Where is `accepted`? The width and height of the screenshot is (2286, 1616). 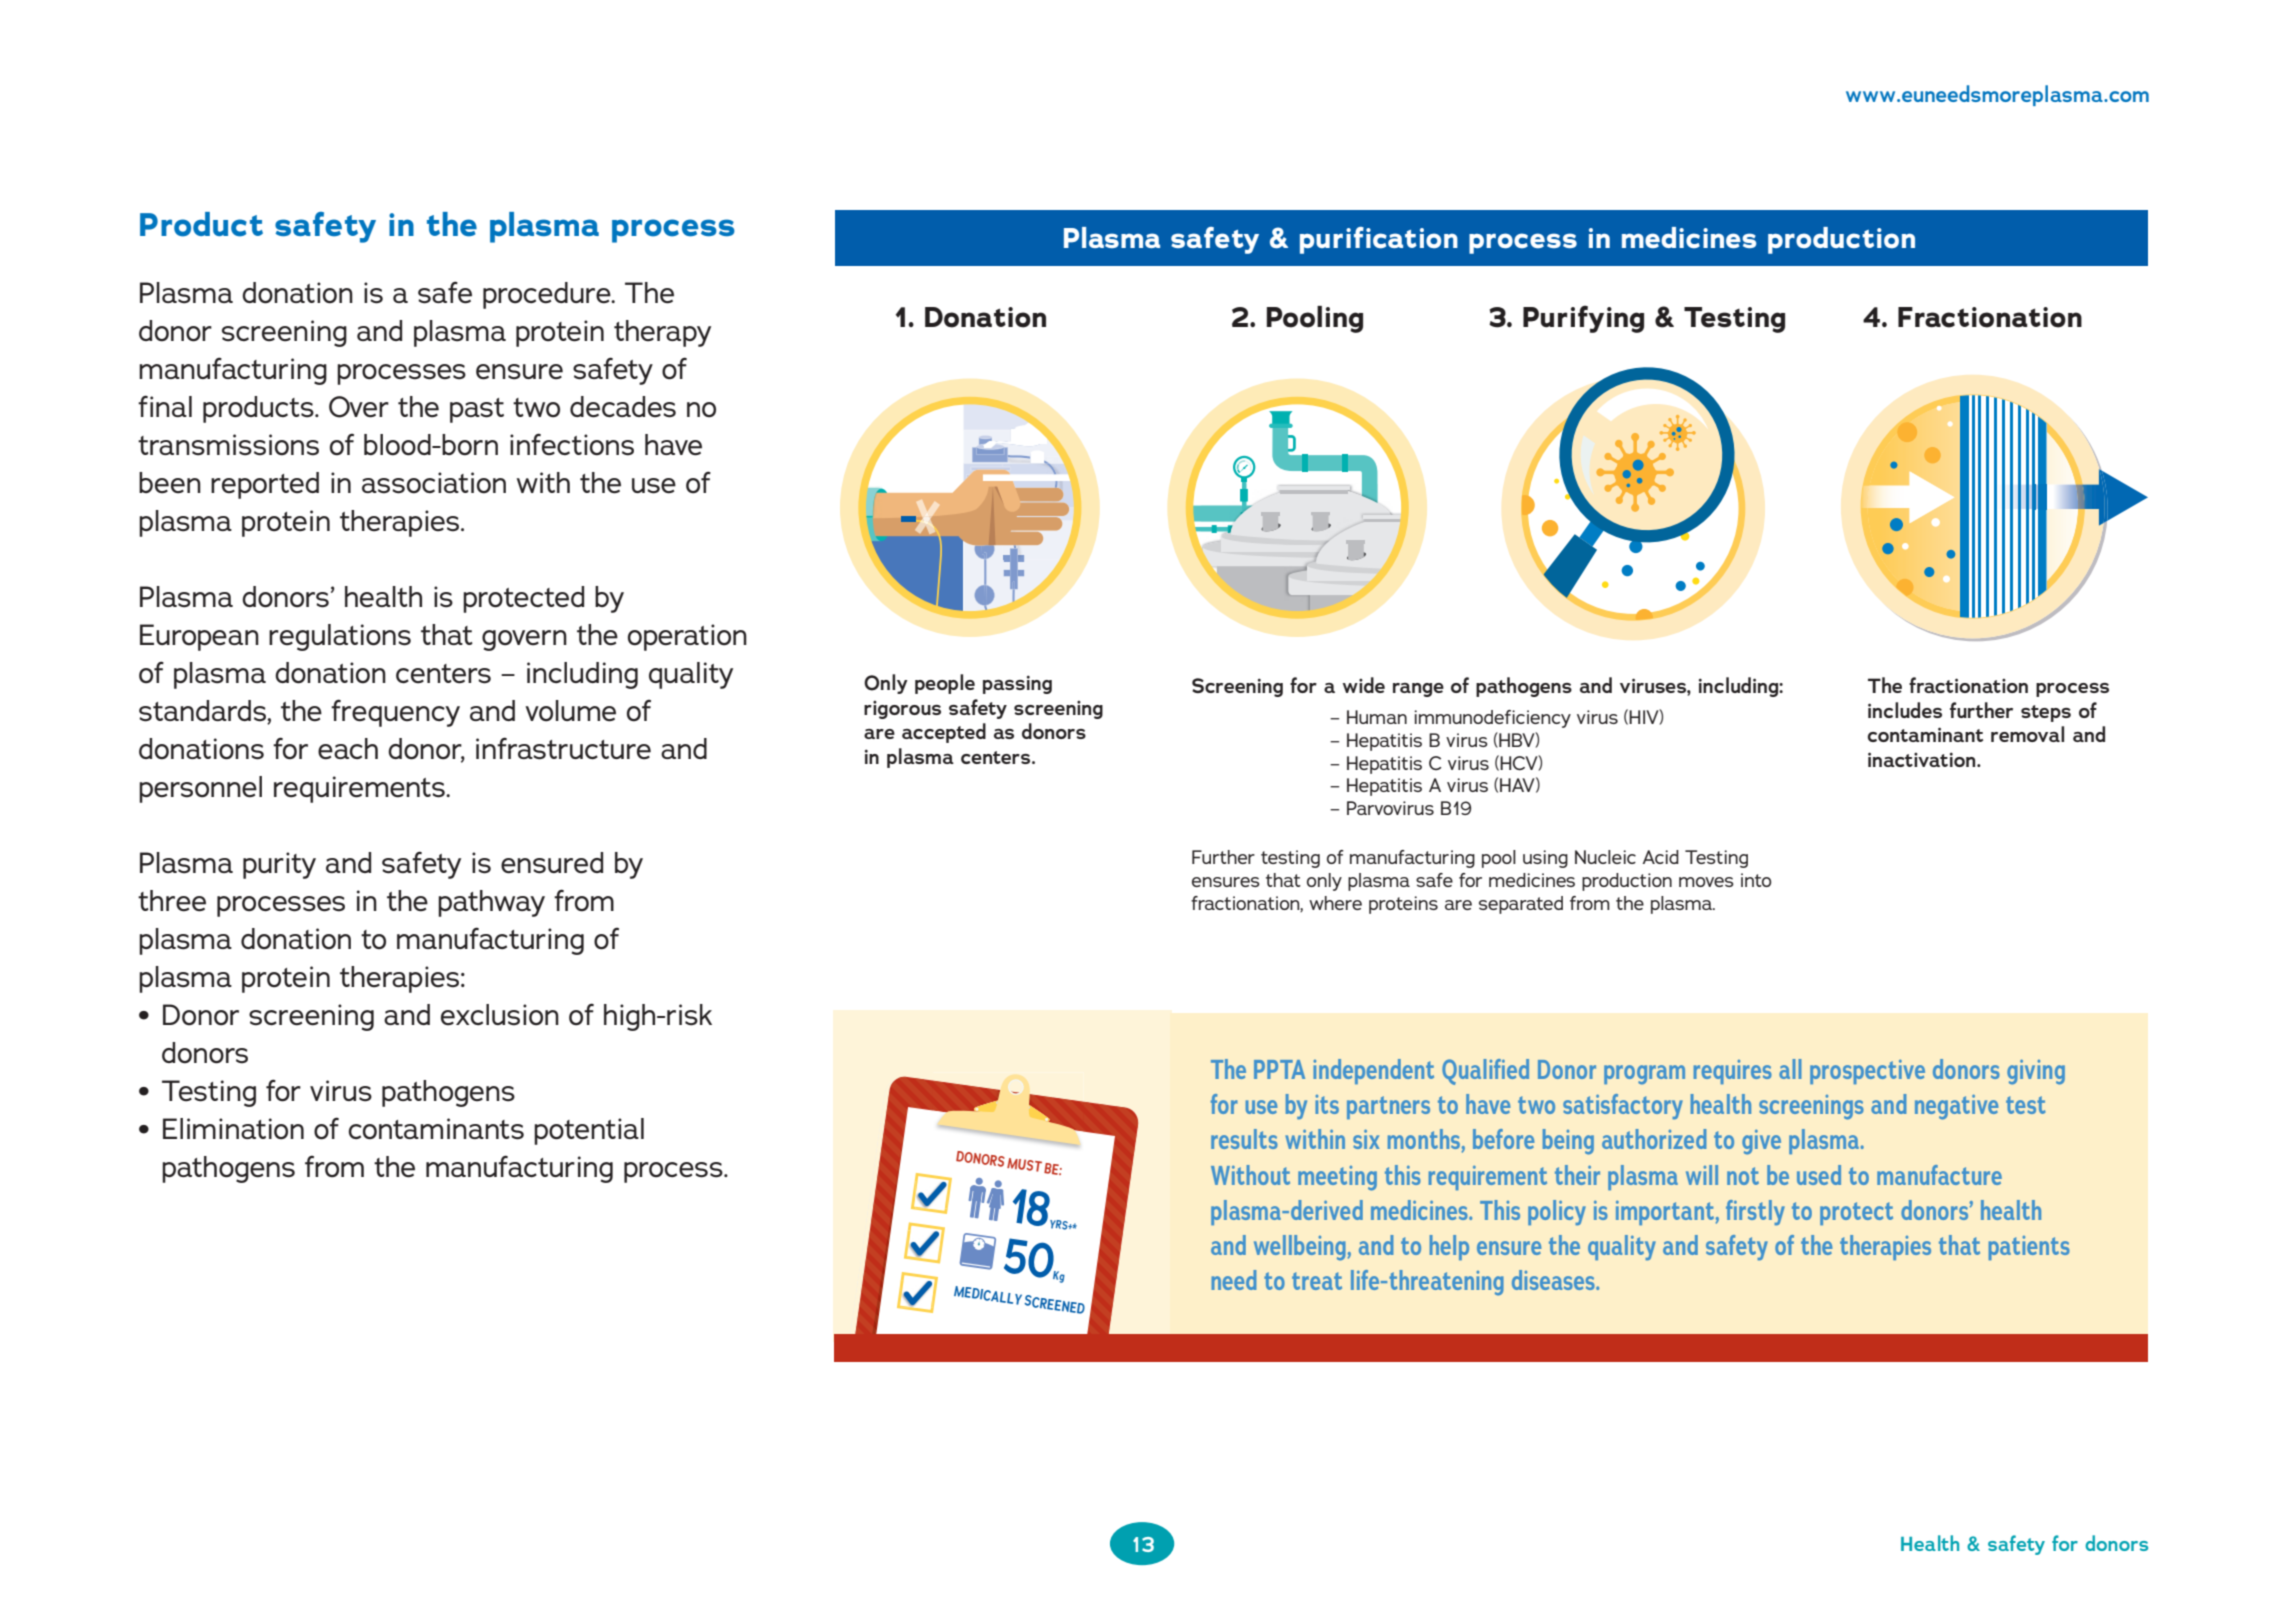 accepted is located at coordinates (944, 733).
